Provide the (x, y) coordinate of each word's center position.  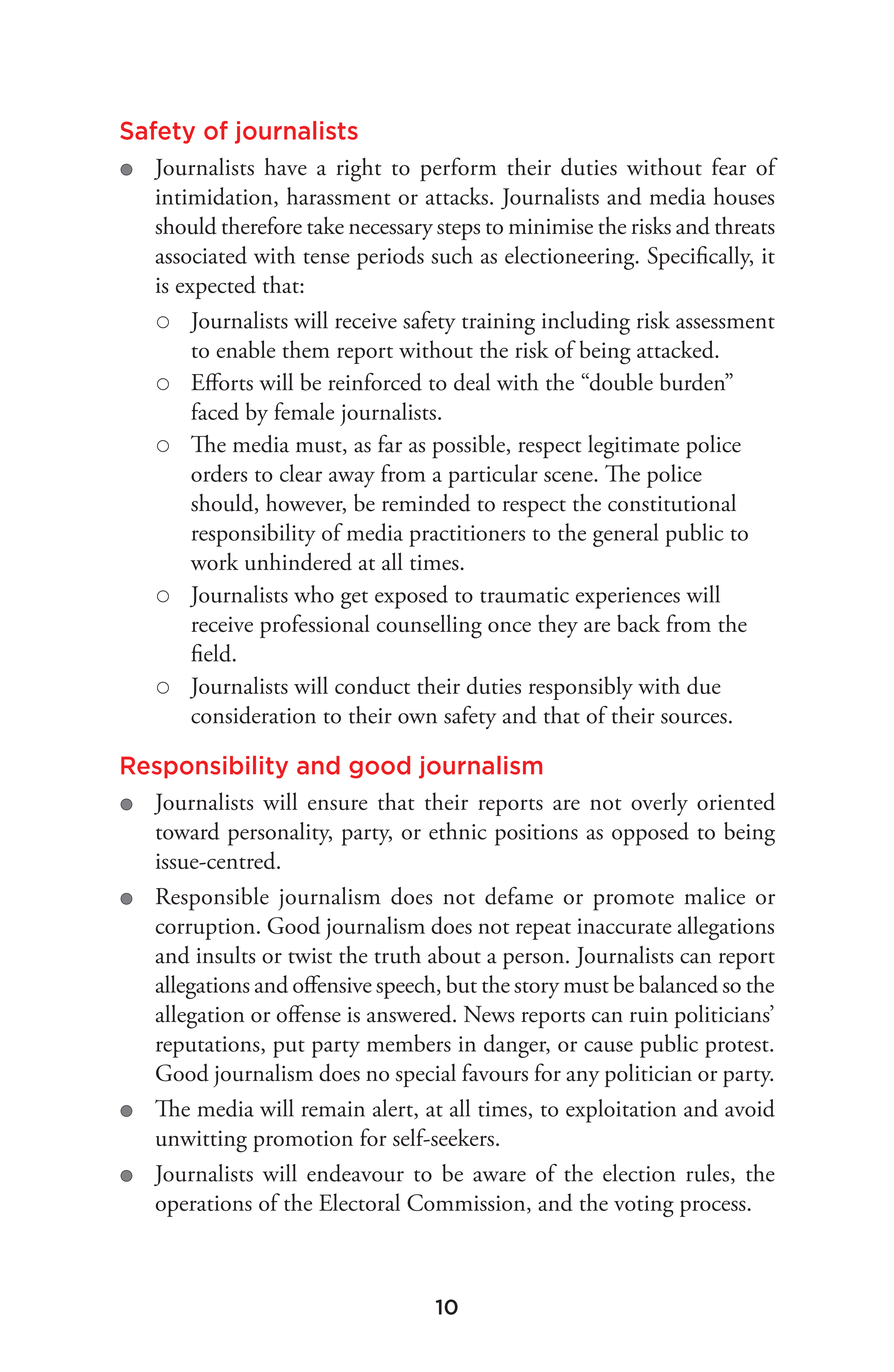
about (454, 955)
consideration (253, 715)
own (417, 718)
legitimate (633, 447)
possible (468, 447)
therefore (262, 225)
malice (715, 896)
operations (204, 1206)
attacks (457, 196)
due (704, 685)
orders (219, 473)
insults (225, 955)
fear (729, 166)
